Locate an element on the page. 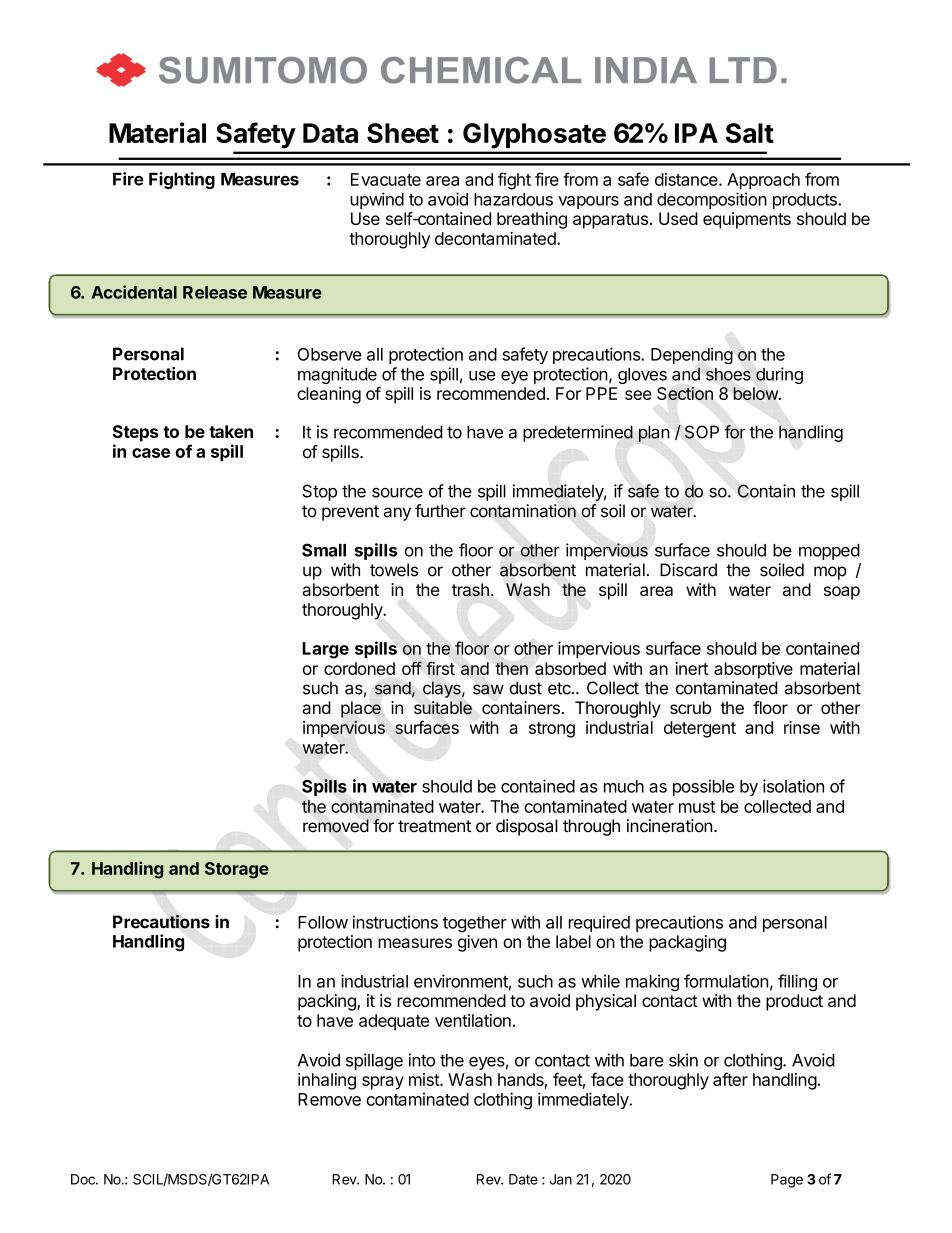 Image resolution: width=952 pixels, height=1233 pixels. absorptive is located at coordinates (753, 670).
